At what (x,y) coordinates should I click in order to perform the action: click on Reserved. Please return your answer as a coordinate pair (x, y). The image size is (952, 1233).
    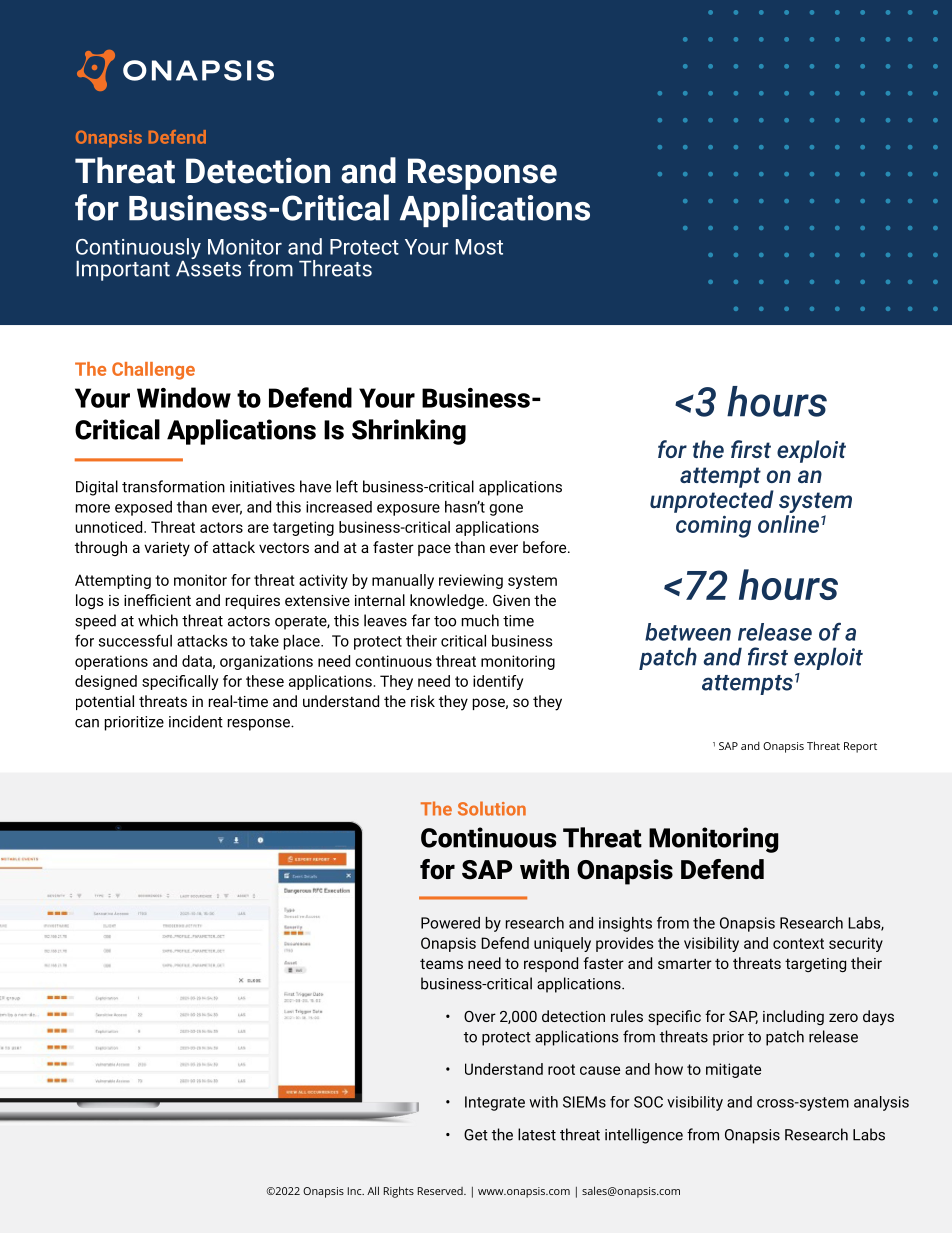
    Looking at the image, I should click on (441, 1191).
